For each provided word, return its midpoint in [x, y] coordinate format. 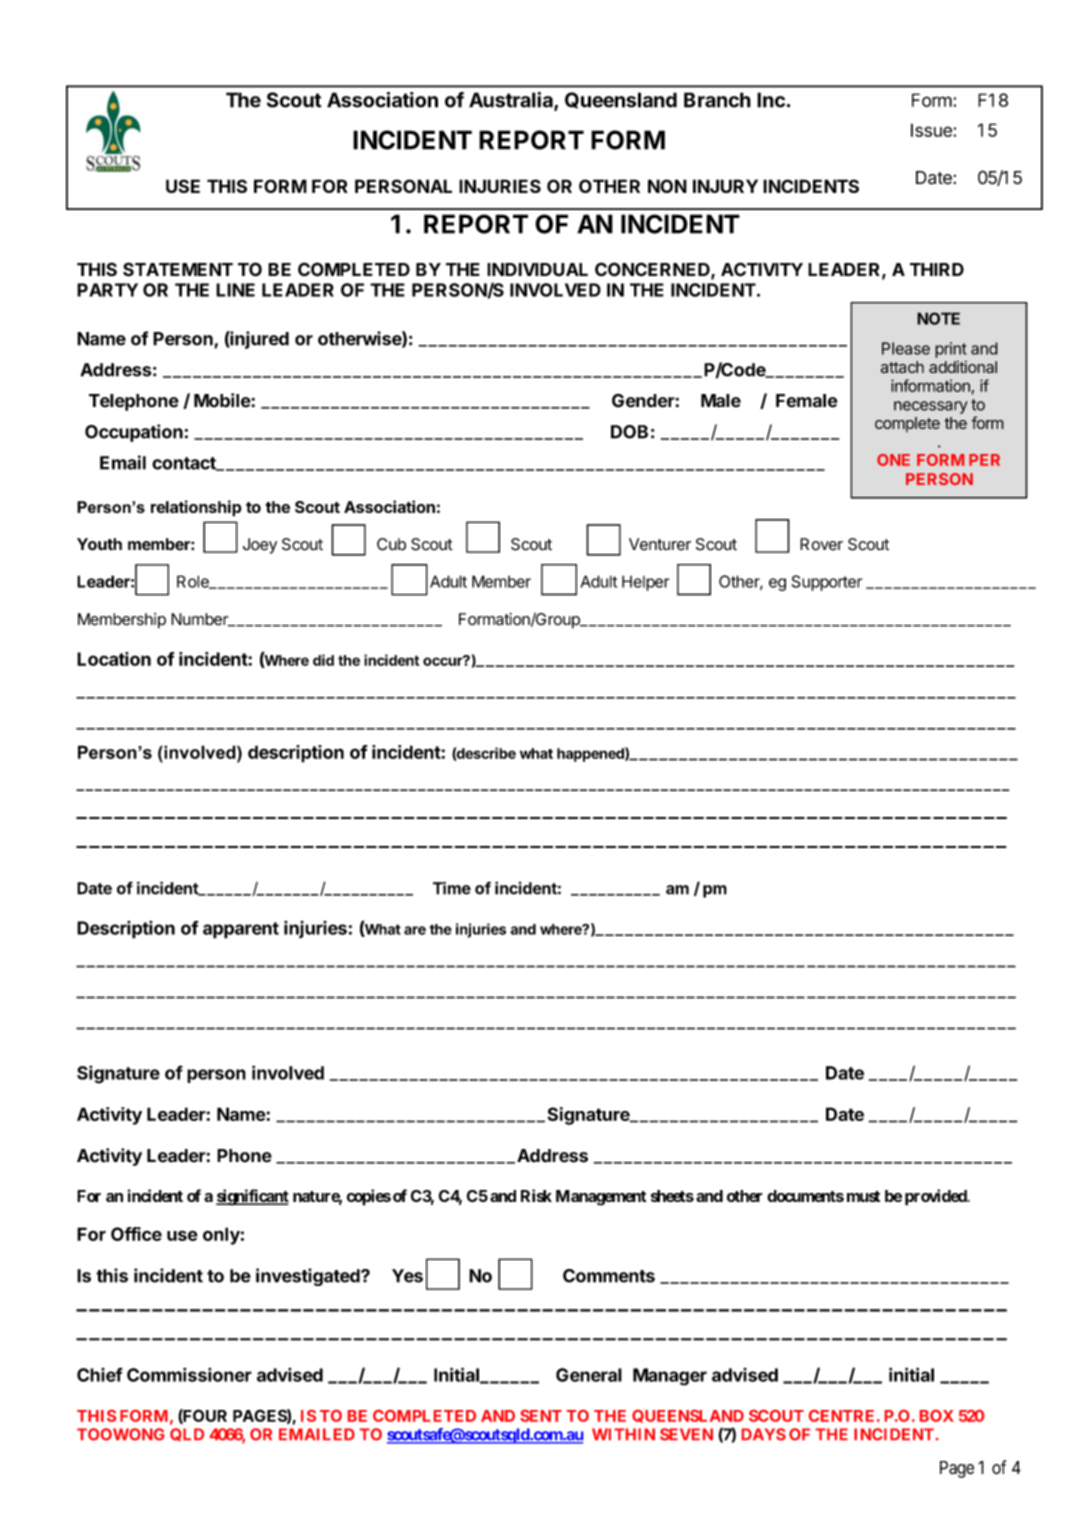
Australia [512, 101]
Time [452, 888]
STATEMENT [178, 269]
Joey [260, 546]
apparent [241, 930]
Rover [821, 544]
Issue [932, 130]
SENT [541, 1416]
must [863, 1196]
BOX [937, 1416]
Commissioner [189, 1375]
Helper [646, 583]
